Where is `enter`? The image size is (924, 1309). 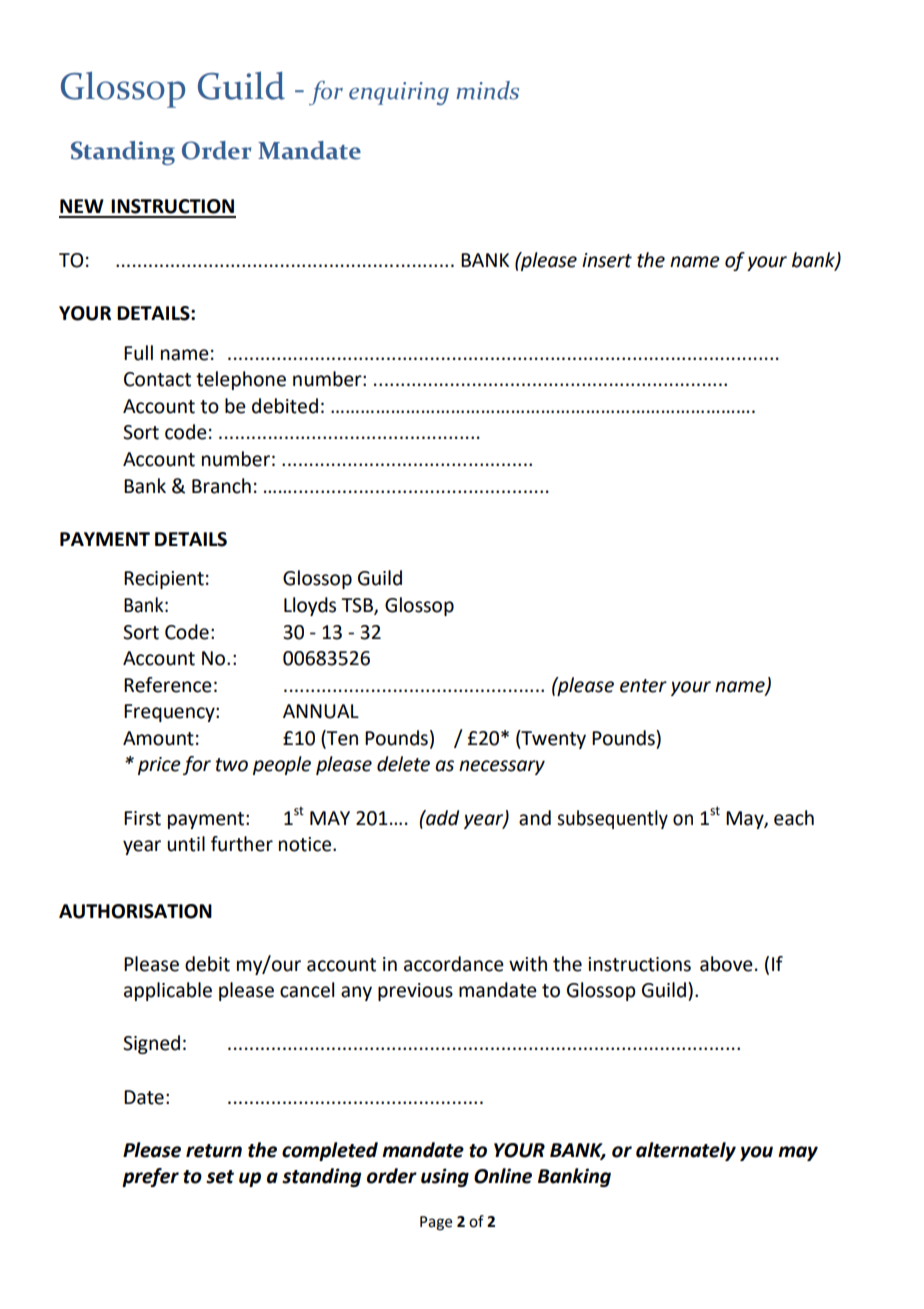
enter is located at coordinates (643, 686).
